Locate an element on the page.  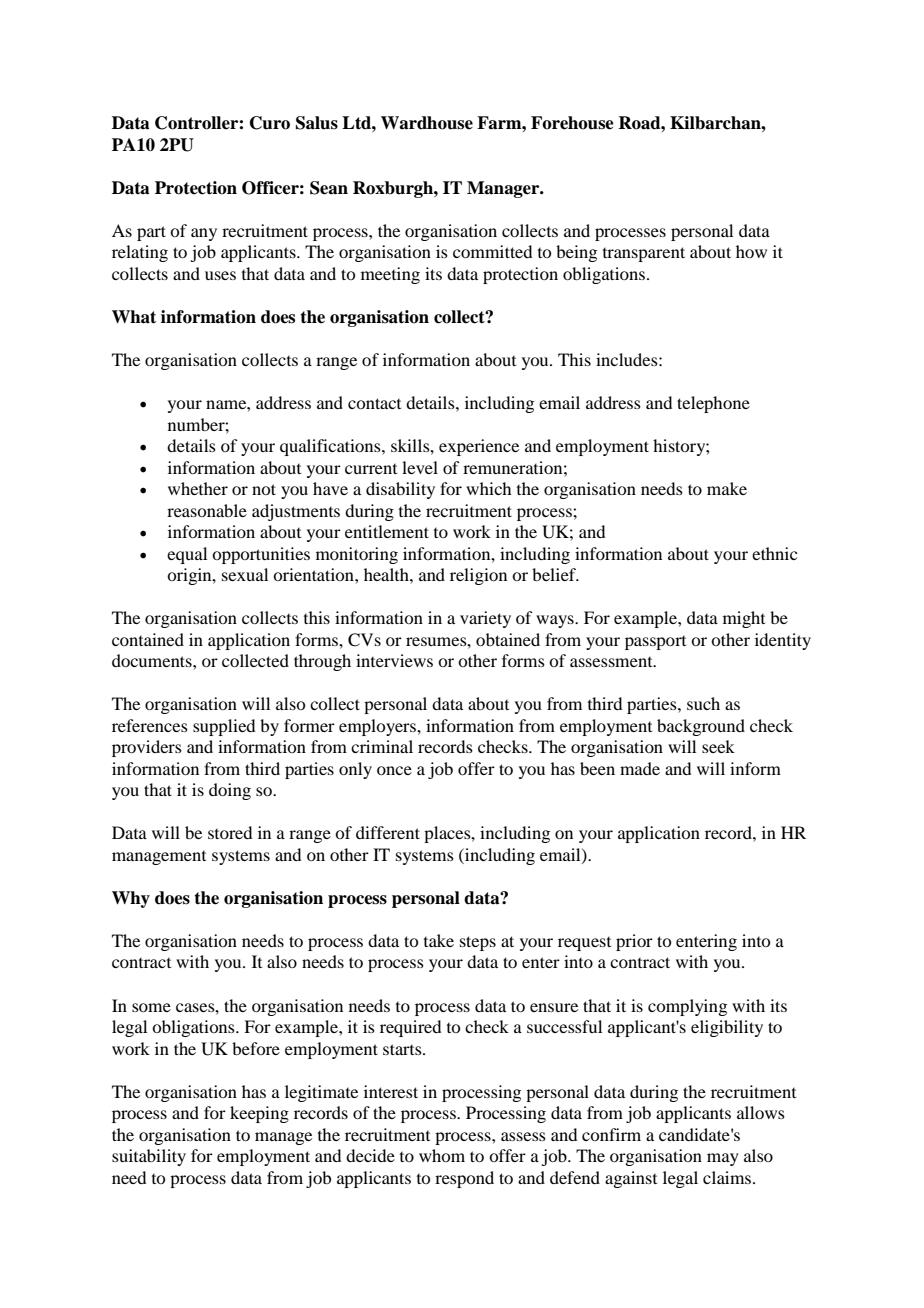
seek is located at coordinates (718, 746).
